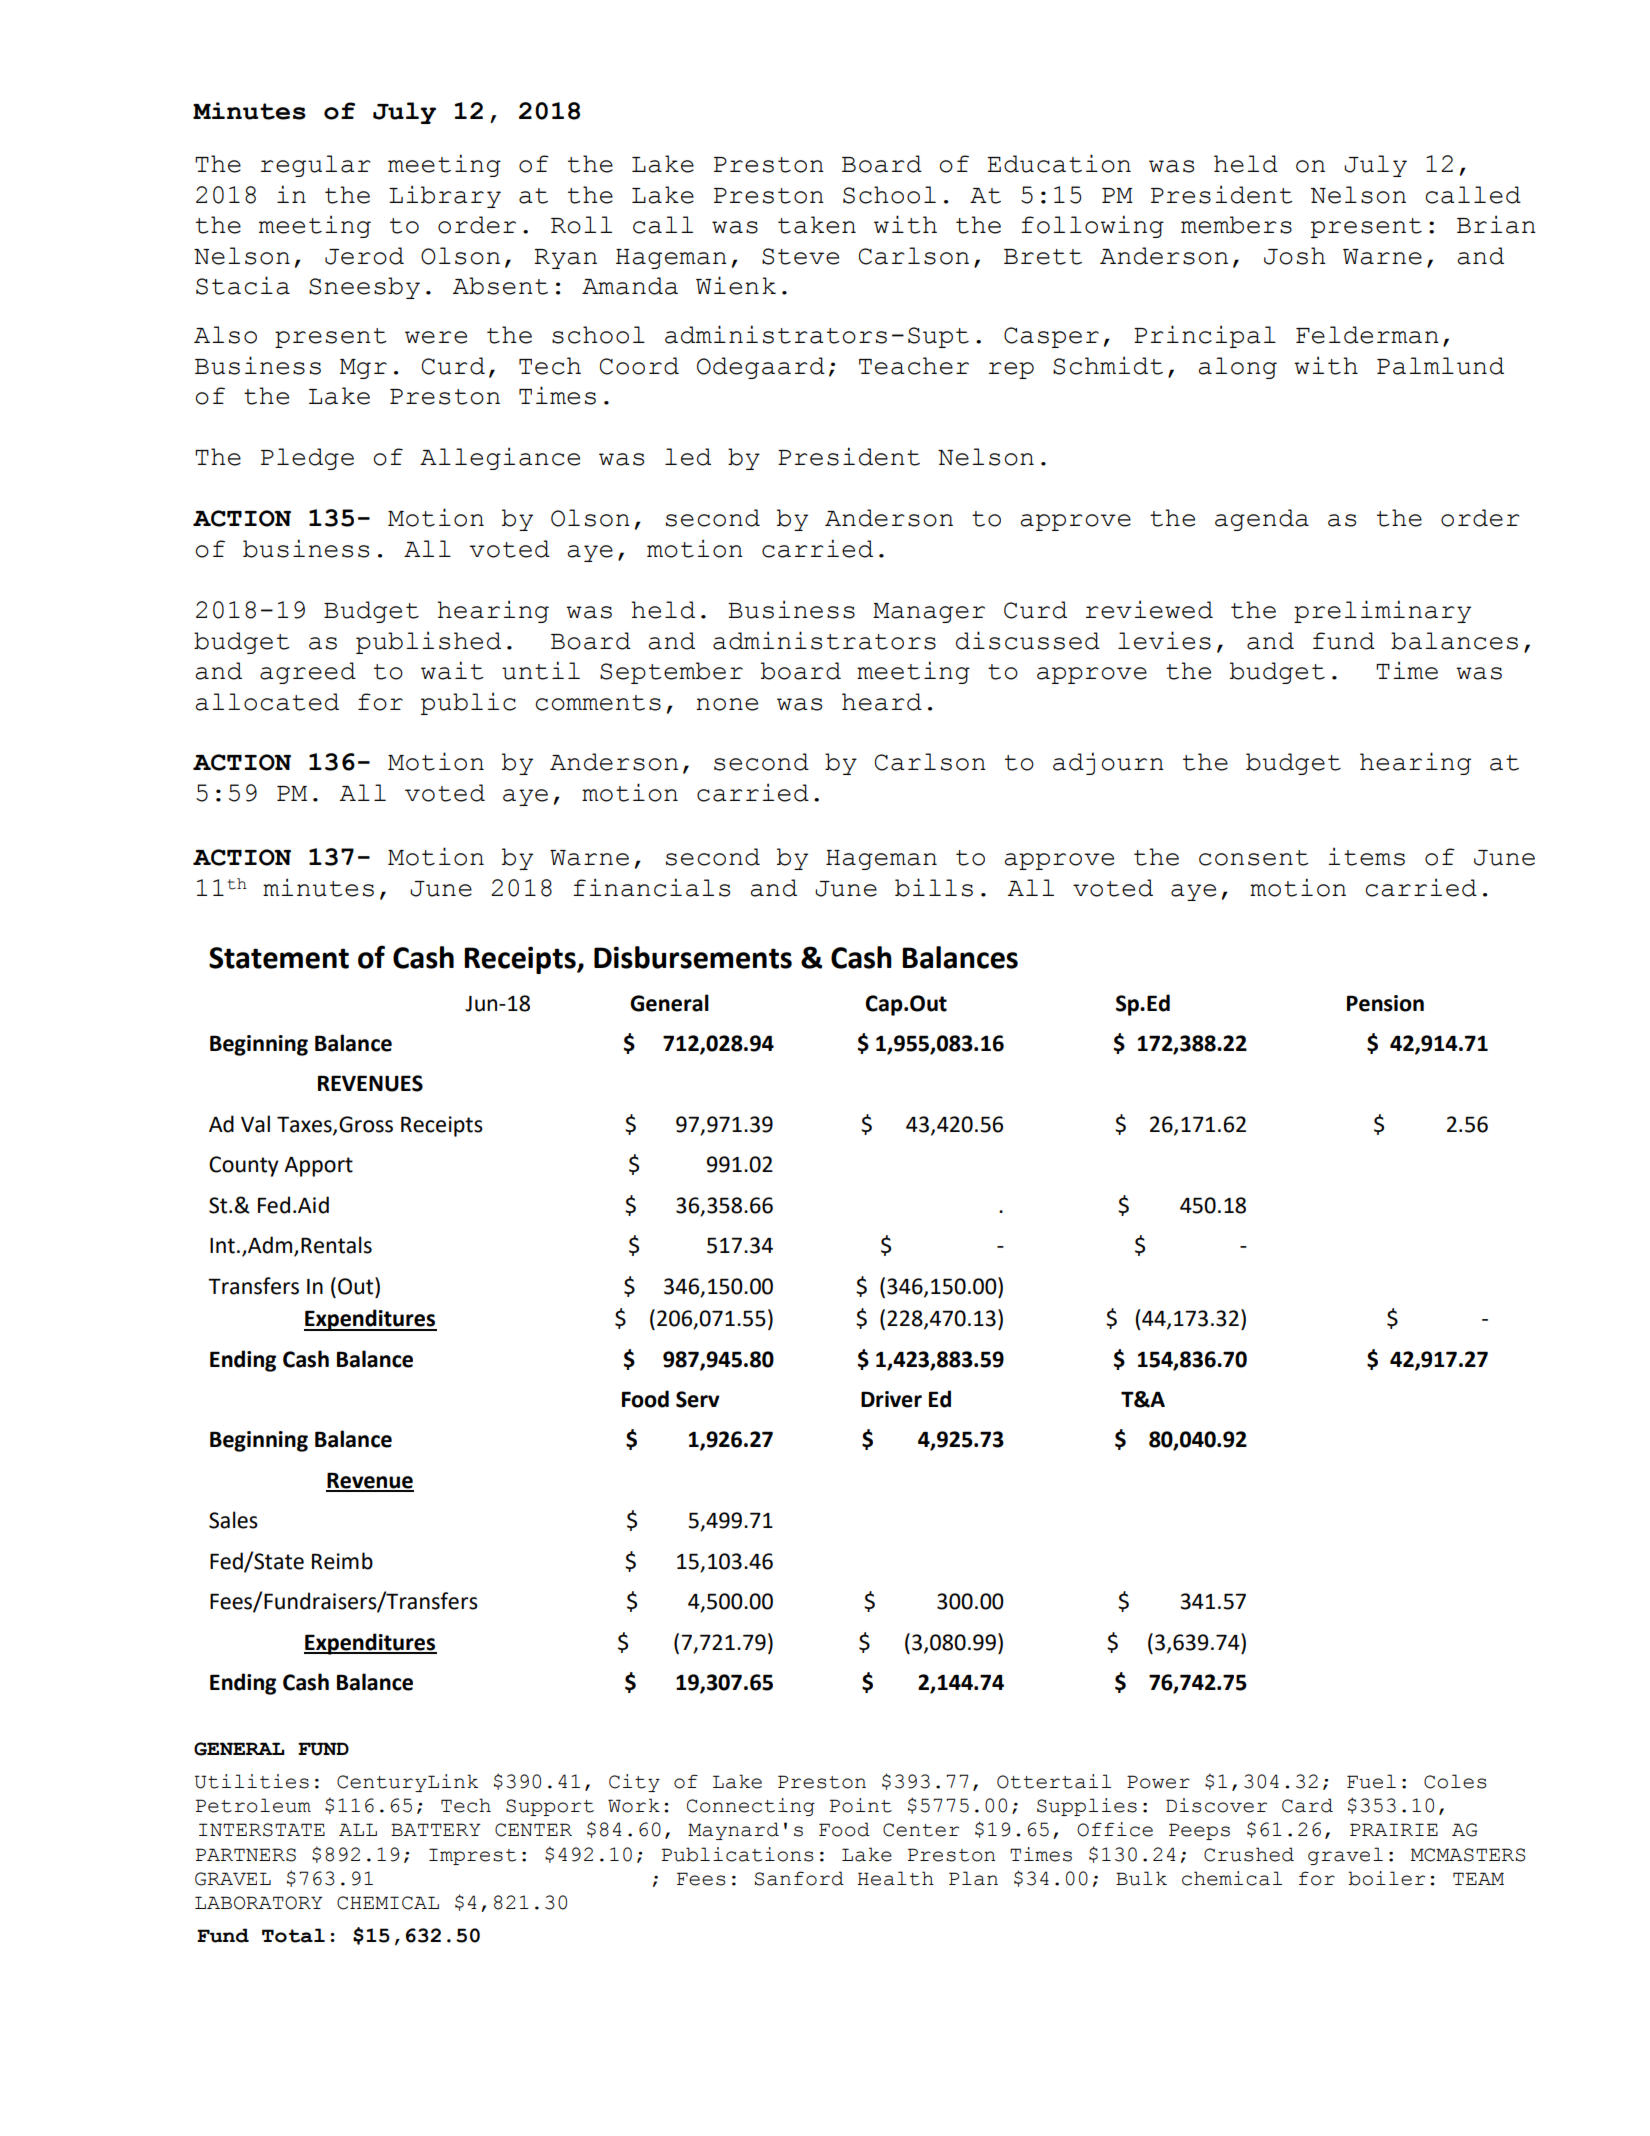  Describe the element at coordinates (364, 256) in the image. I see `Jerod` at that location.
